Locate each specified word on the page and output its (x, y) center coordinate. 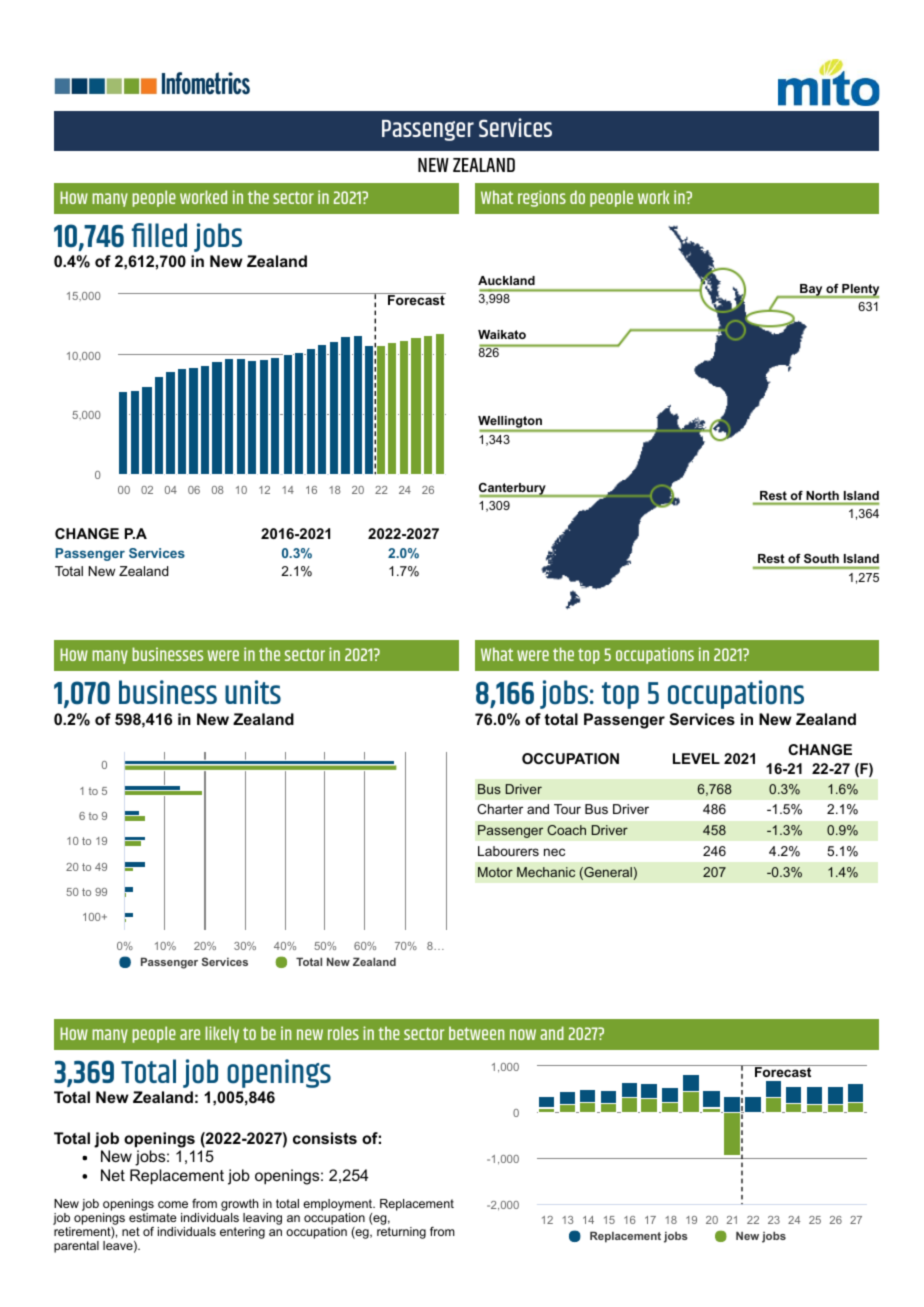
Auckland (506, 280)
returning (401, 1233)
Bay (811, 291)
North (823, 495)
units (253, 692)
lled (167, 235)
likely (222, 1034)
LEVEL (696, 758)
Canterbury (513, 490)
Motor (495, 872)
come (173, 1204)
